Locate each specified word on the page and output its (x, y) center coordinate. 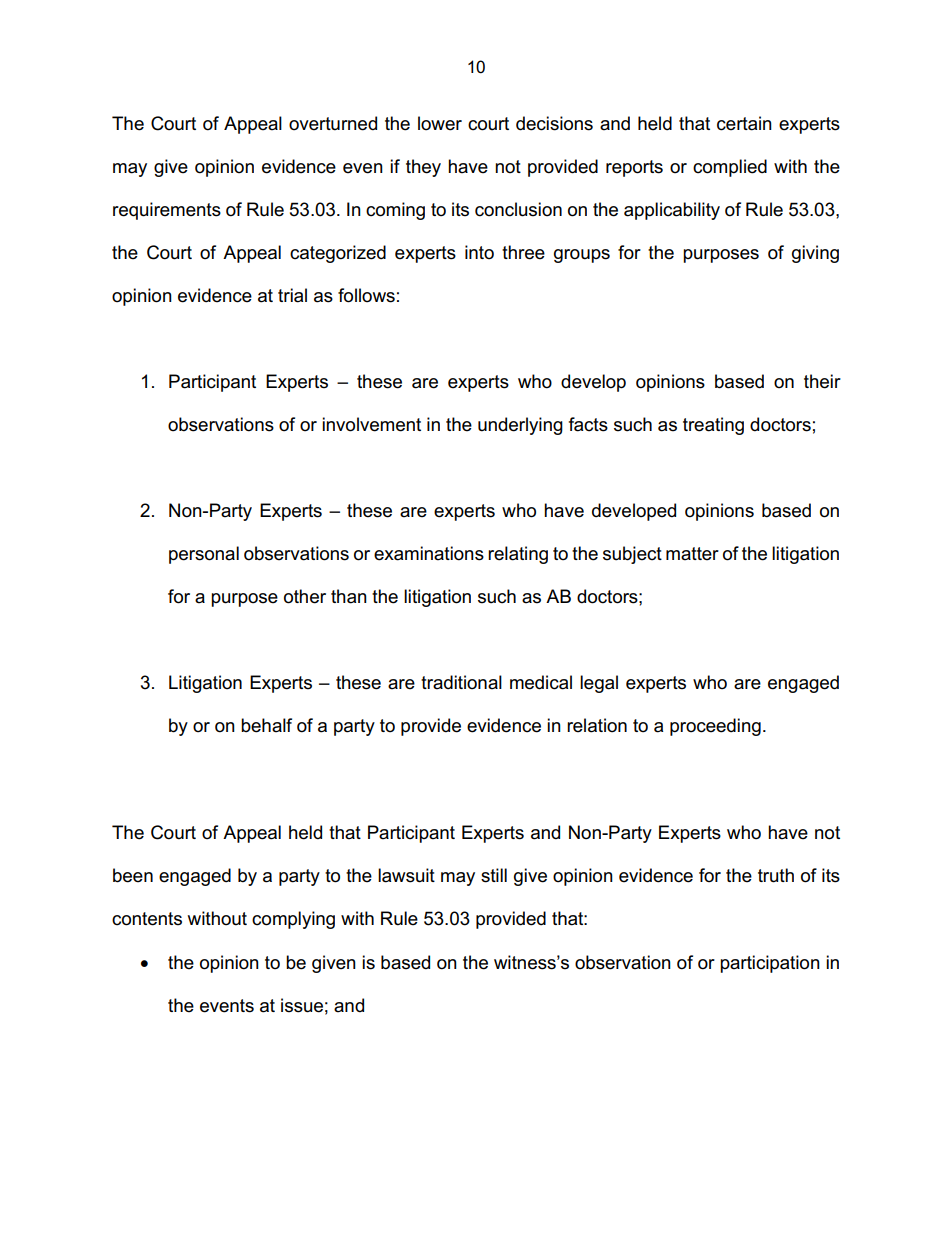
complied (730, 168)
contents (147, 919)
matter (692, 554)
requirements (167, 211)
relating (518, 555)
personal (204, 555)
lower (440, 123)
